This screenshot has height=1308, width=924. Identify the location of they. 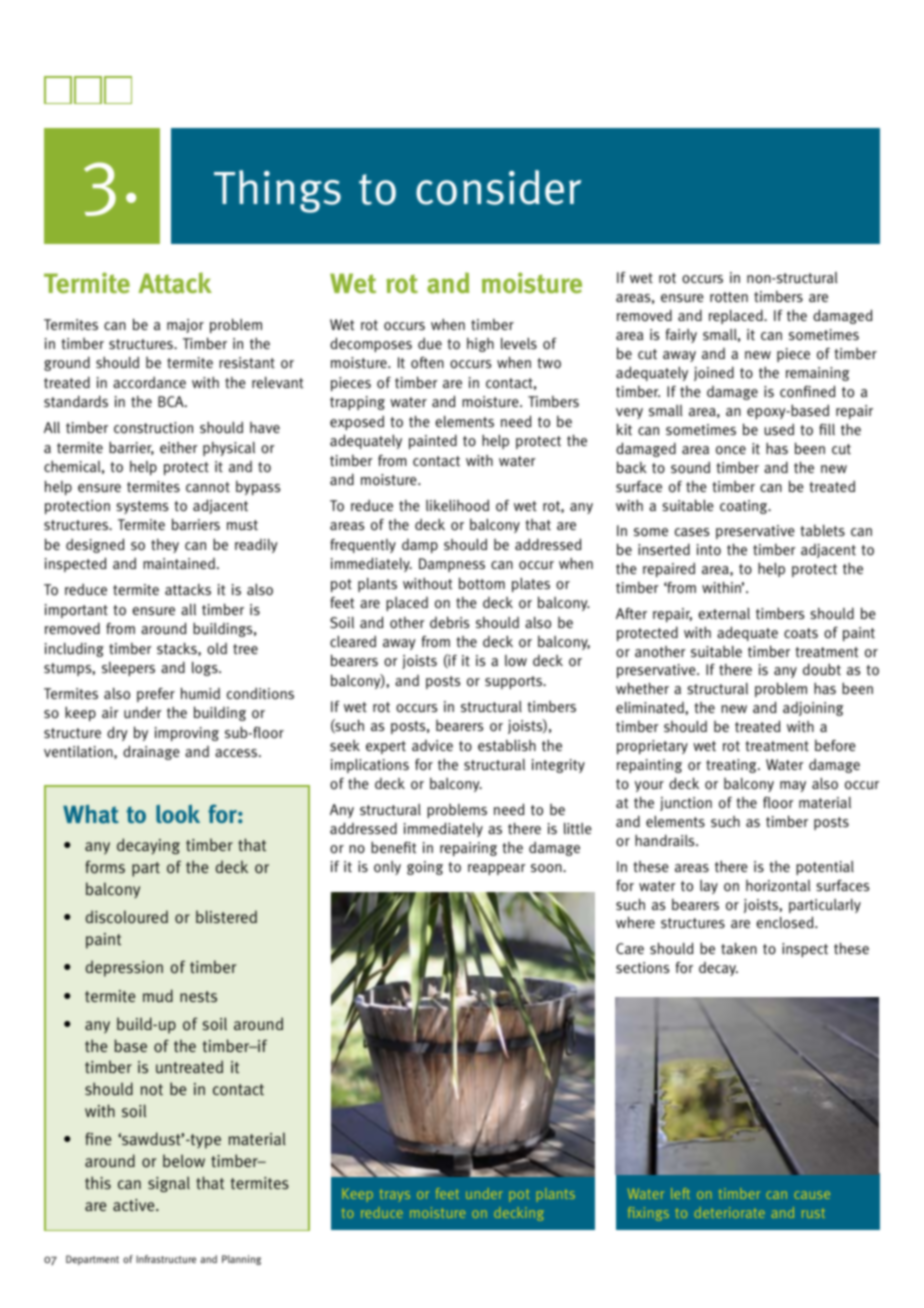
(165, 546).
